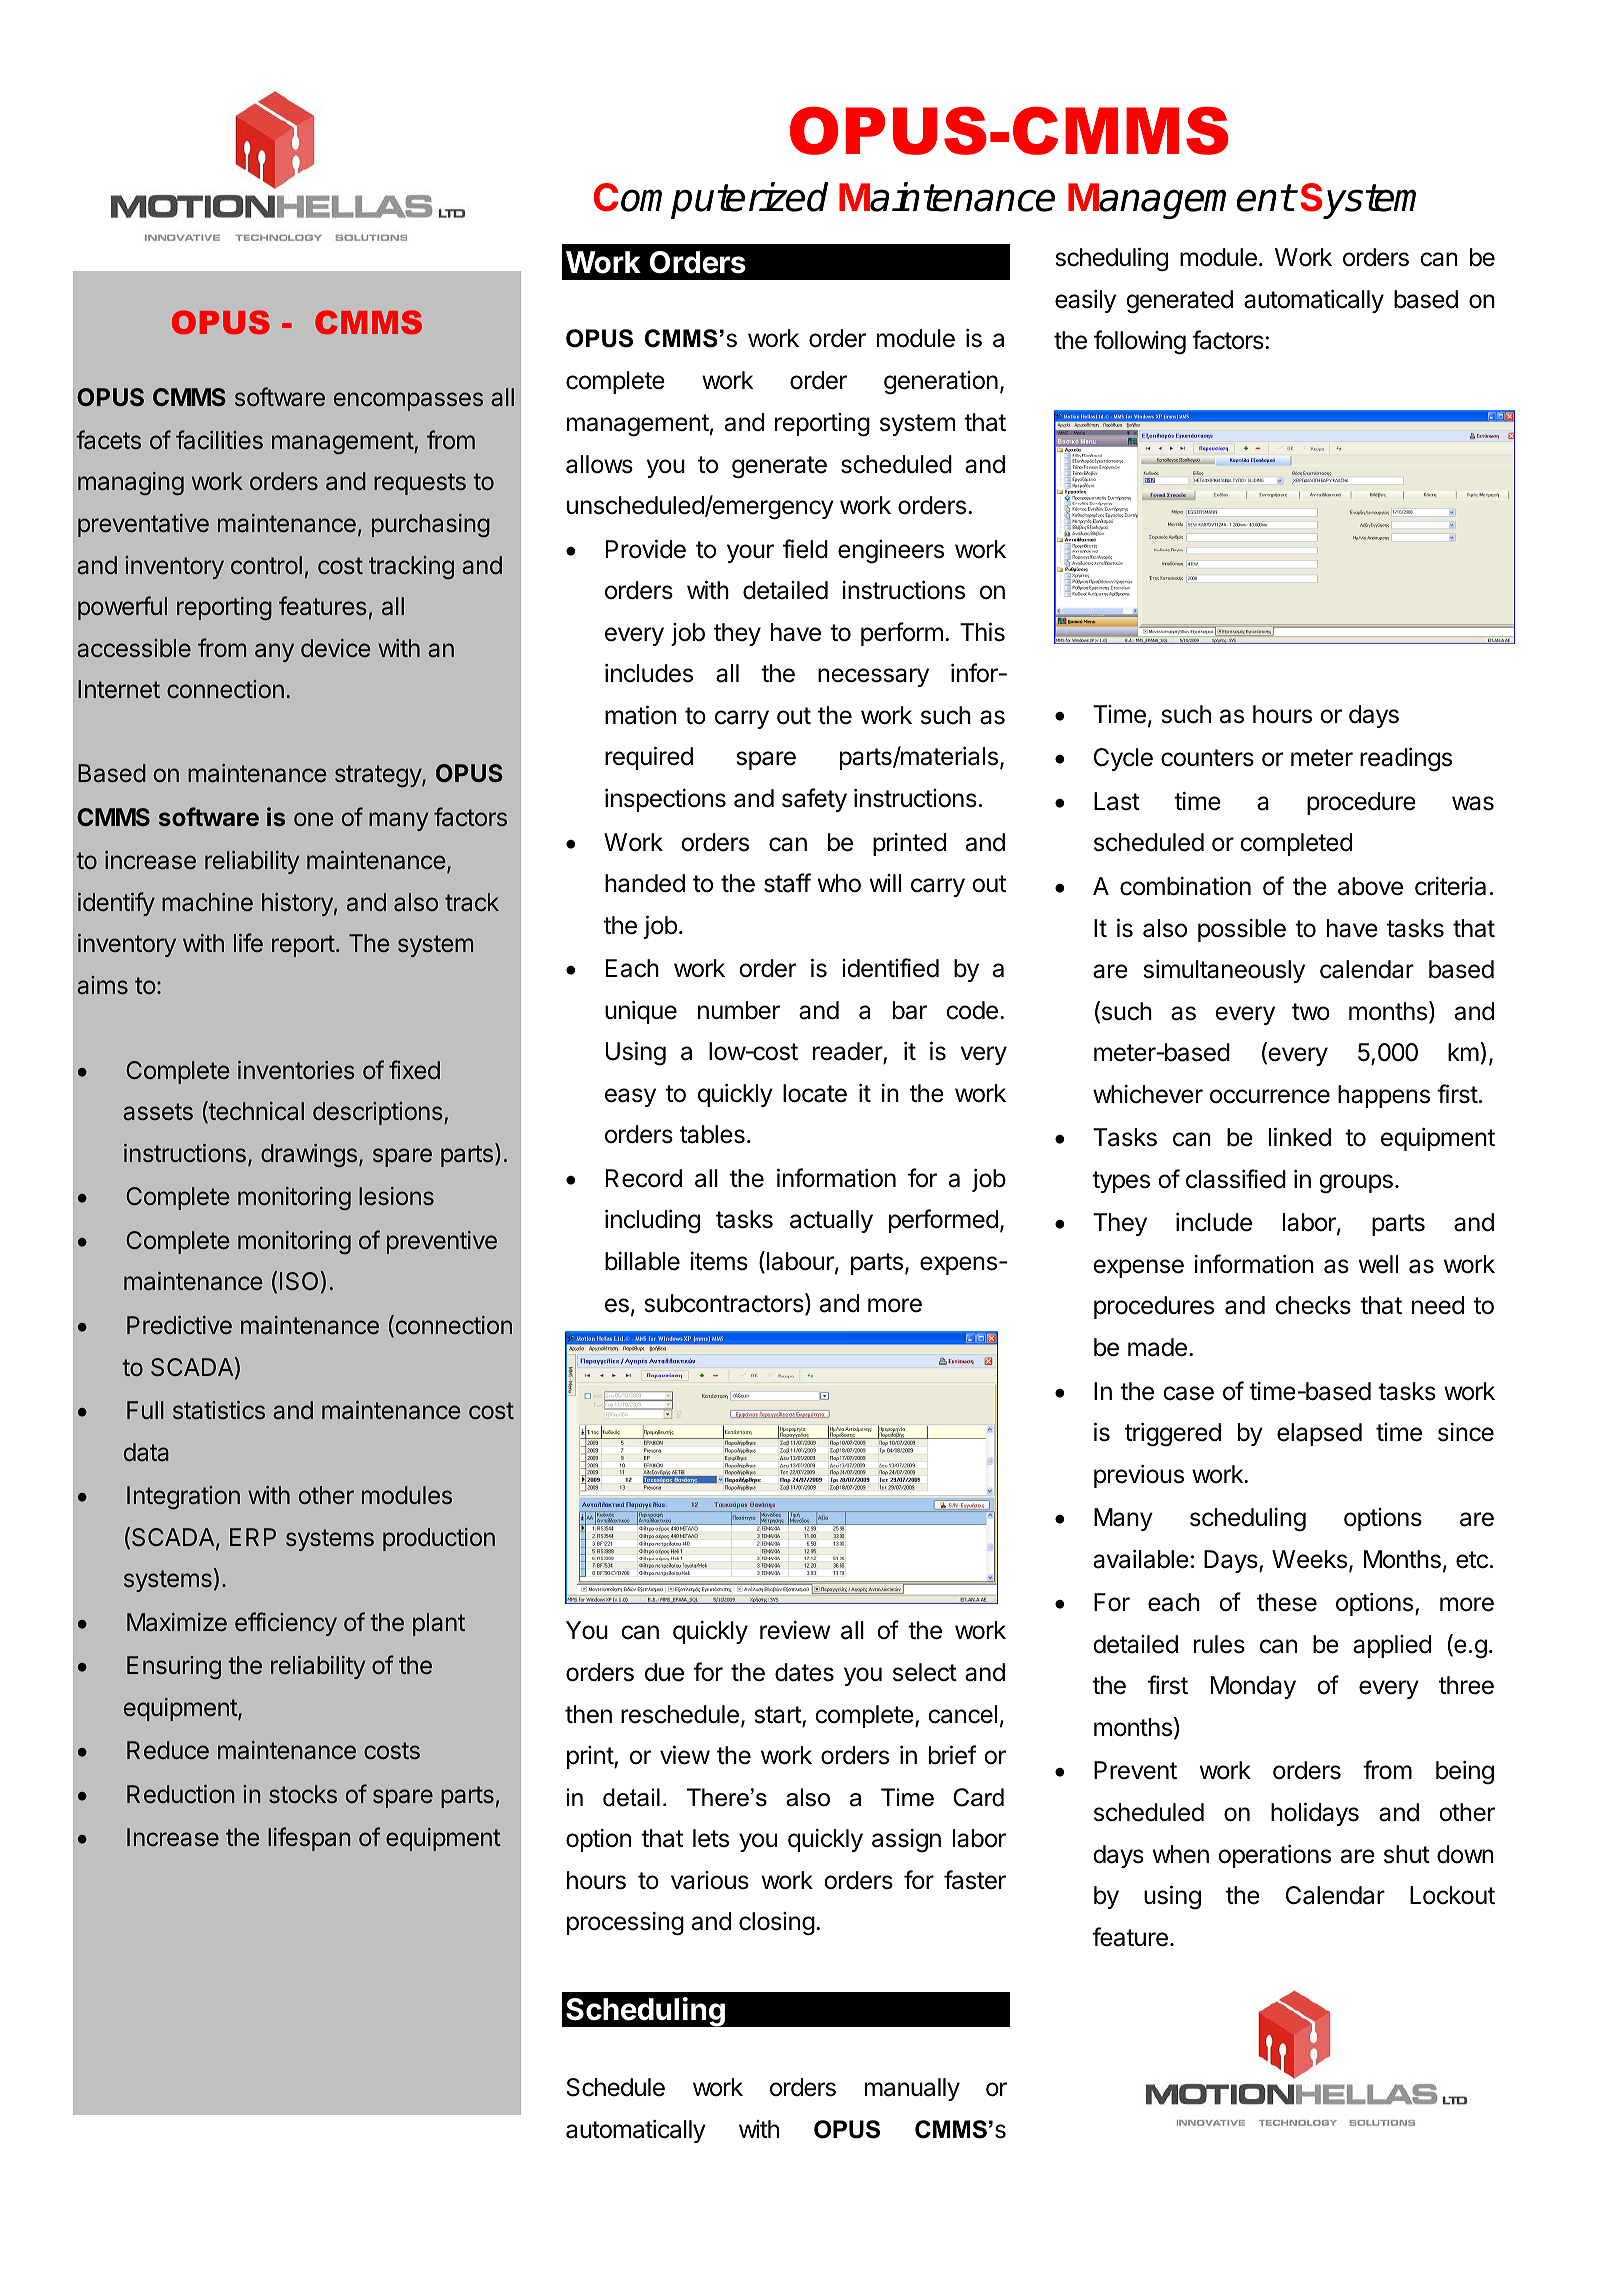 This screenshot has width=1610, height=2278. Describe the element at coordinates (266, 565) in the screenshot. I see `control` at that location.
